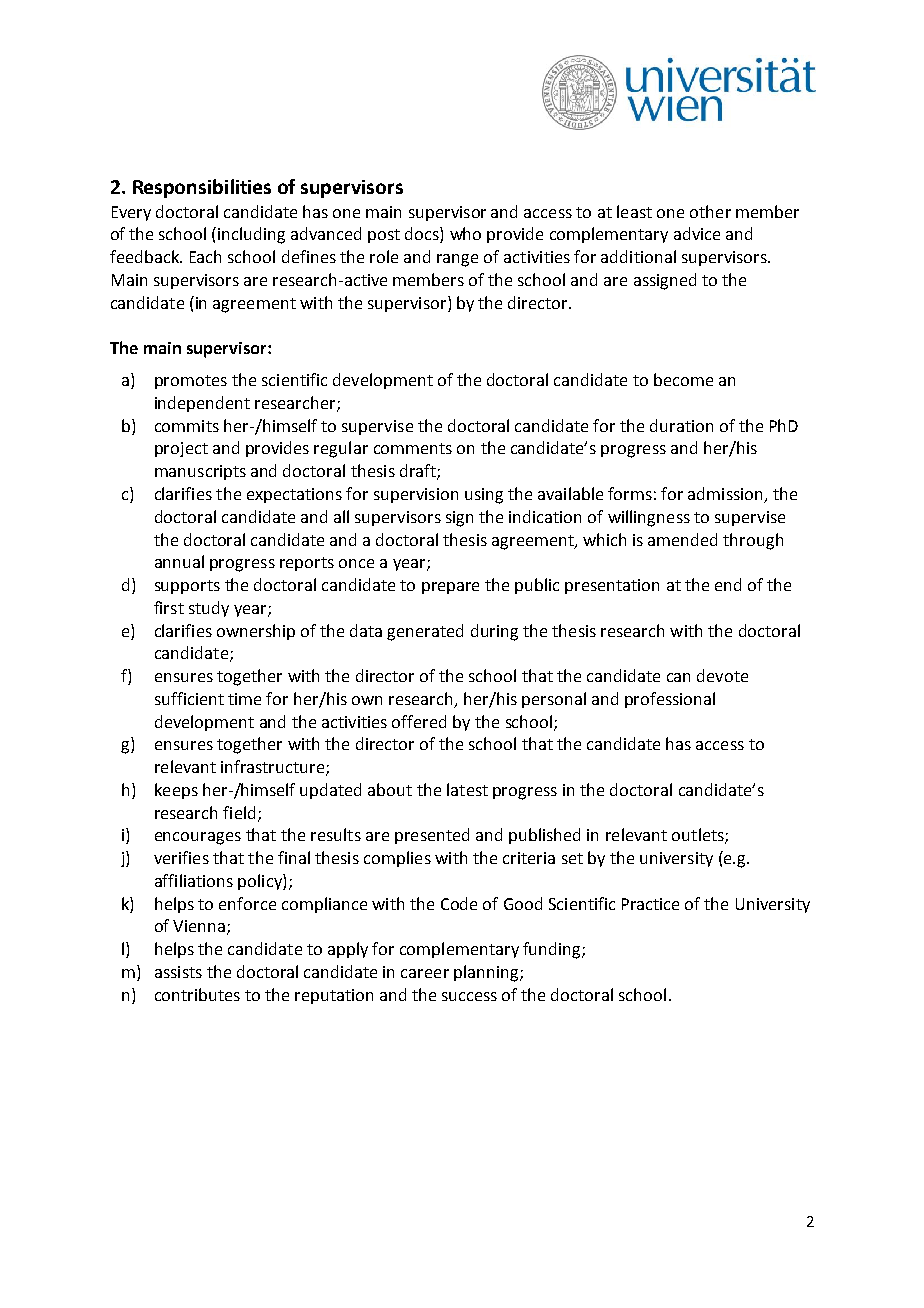  I want to click on assists, so click(178, 972).
